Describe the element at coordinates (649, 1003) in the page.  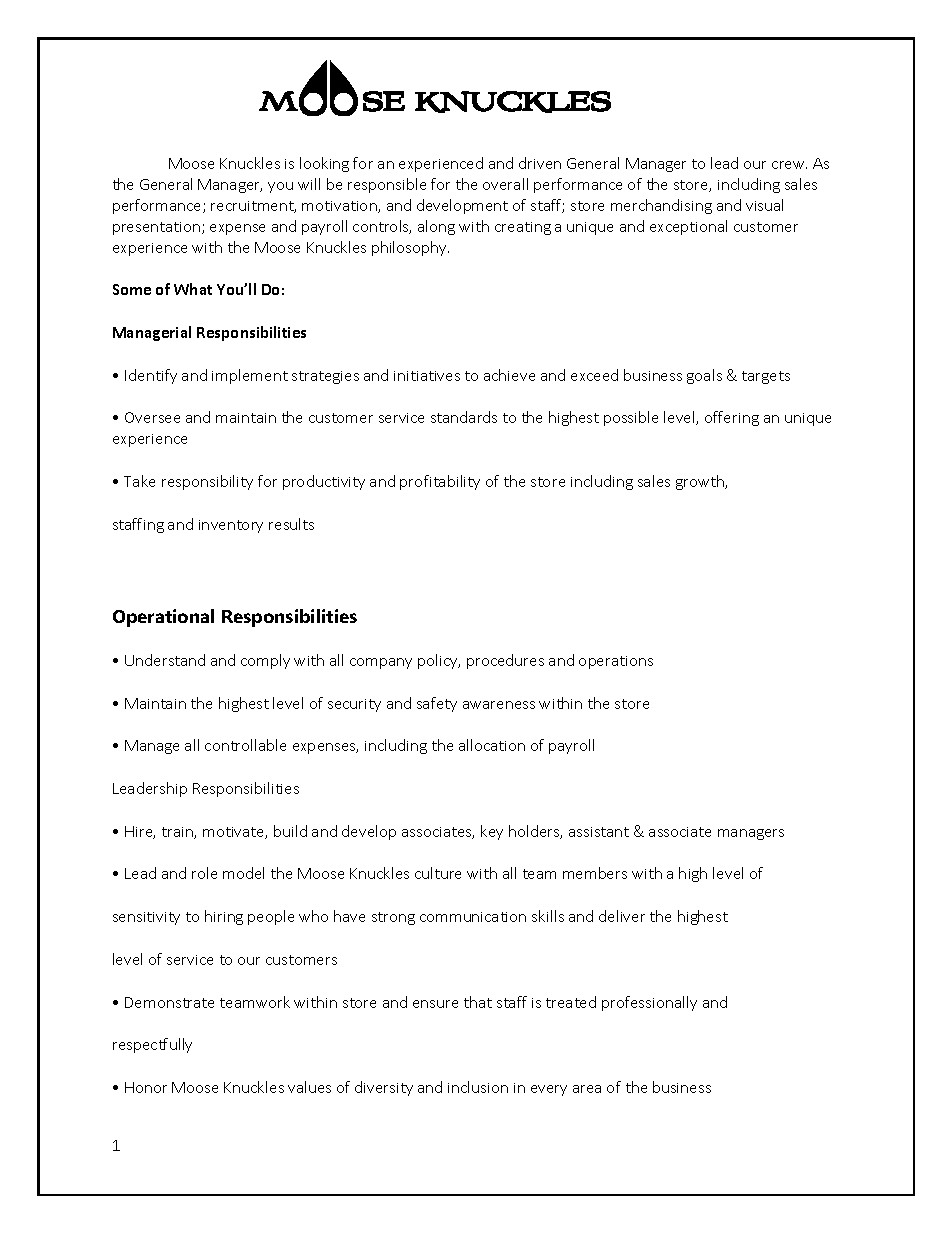
I see `professionally` at that location.
